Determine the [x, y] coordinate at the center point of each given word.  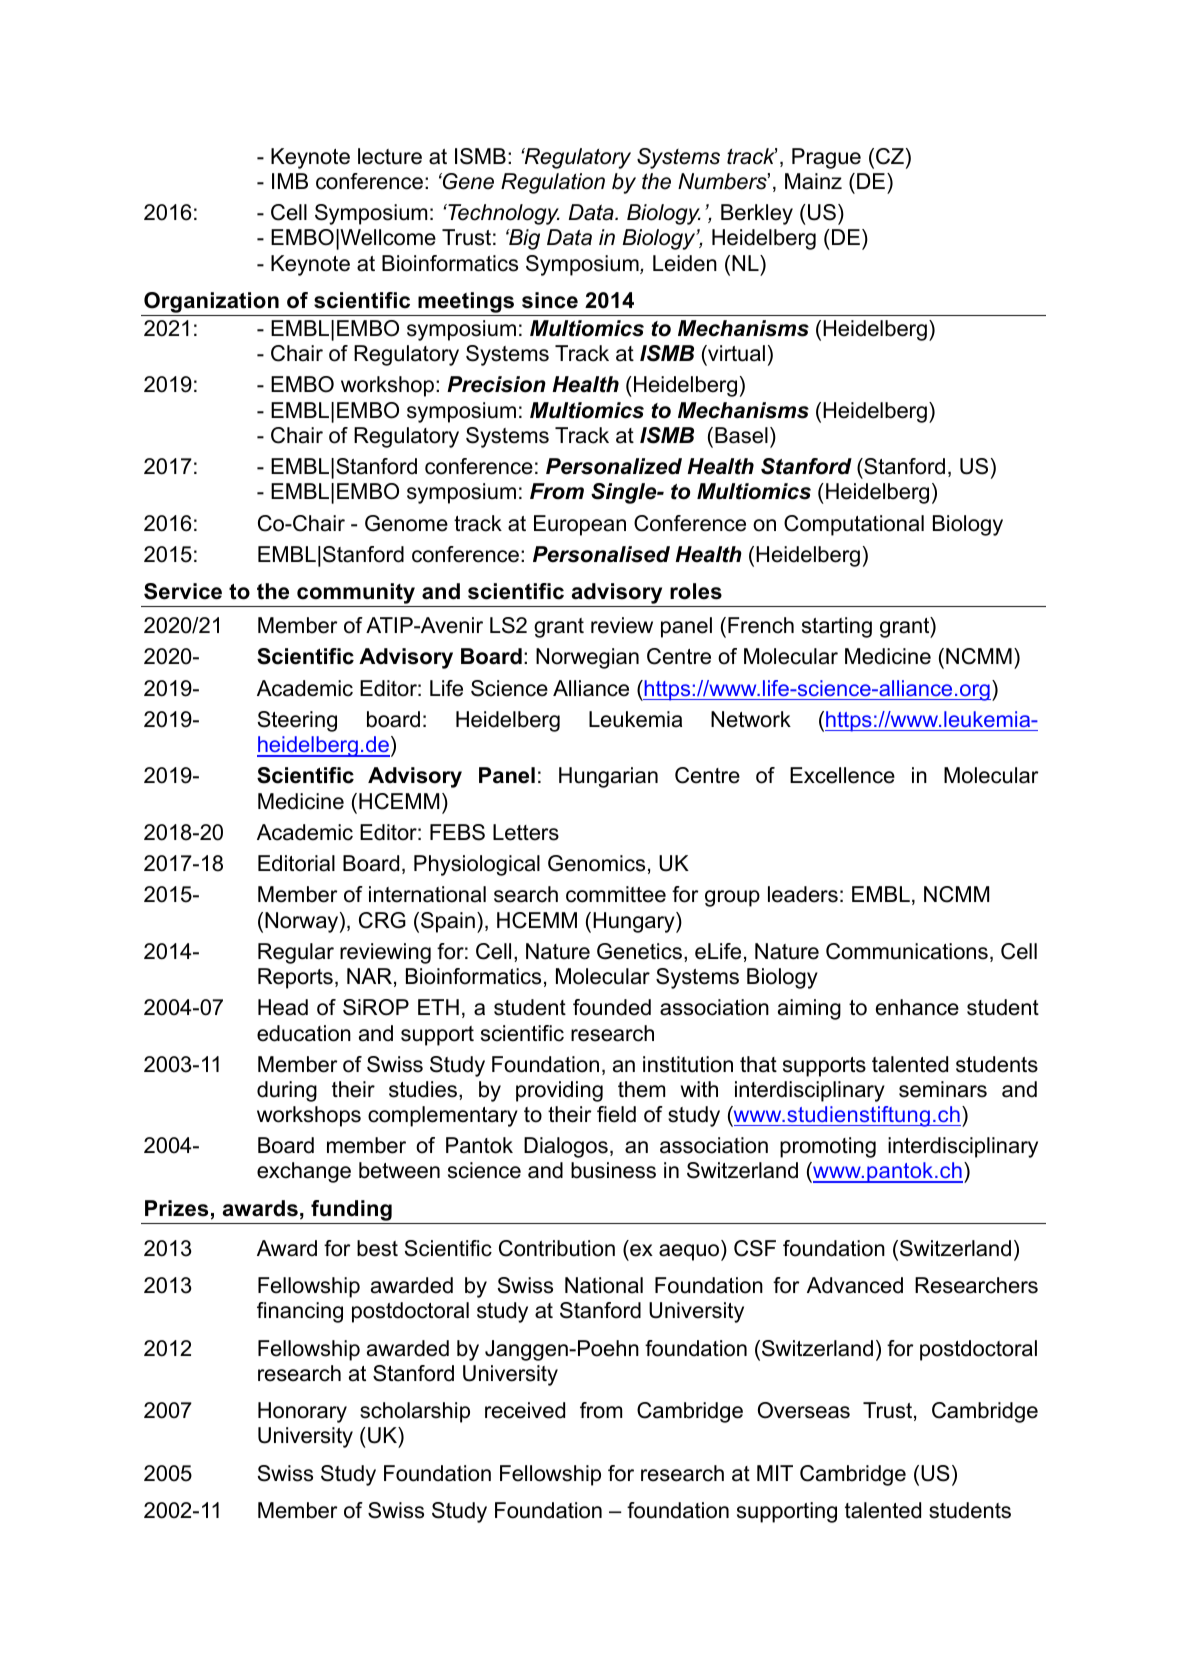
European [580, 525]
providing [559, 1091]
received [525, 1410]
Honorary [302, 1412]
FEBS [457, 832]
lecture [390, 156]
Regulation [553, 183]
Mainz [813, 181]
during [287, 1091]
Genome [406, 523]
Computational [854, 525]
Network [751, 719]
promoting [828, 1147]
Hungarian [608, 777]
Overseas [804, 1410]
